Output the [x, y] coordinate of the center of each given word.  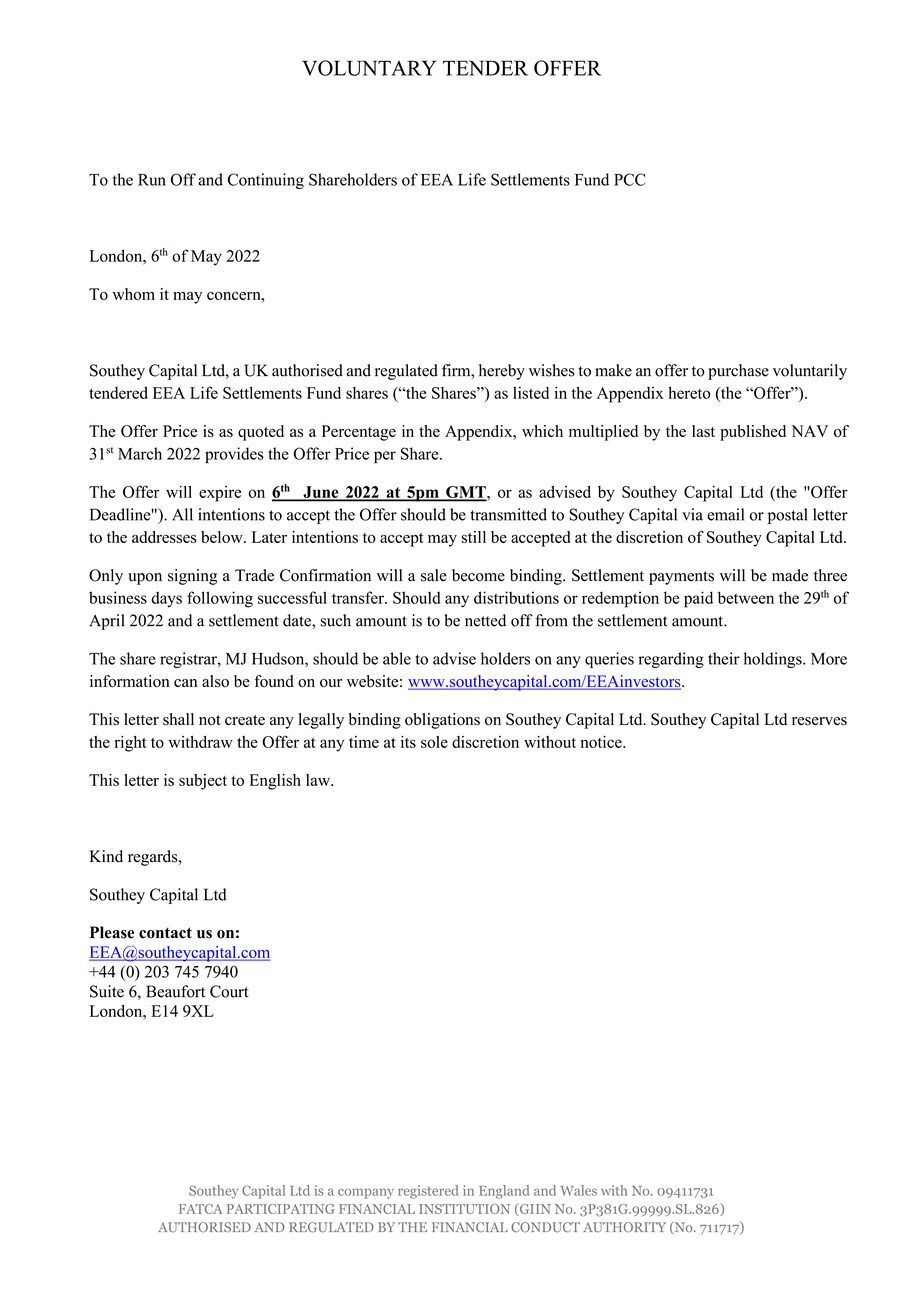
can [185, 683]
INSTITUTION [464, 1209]
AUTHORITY [624, 1227]
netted [485, 620]
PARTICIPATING [281, 1209]
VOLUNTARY [369, 68]
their [723, 658]
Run [152, 180]
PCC [630, 179]
